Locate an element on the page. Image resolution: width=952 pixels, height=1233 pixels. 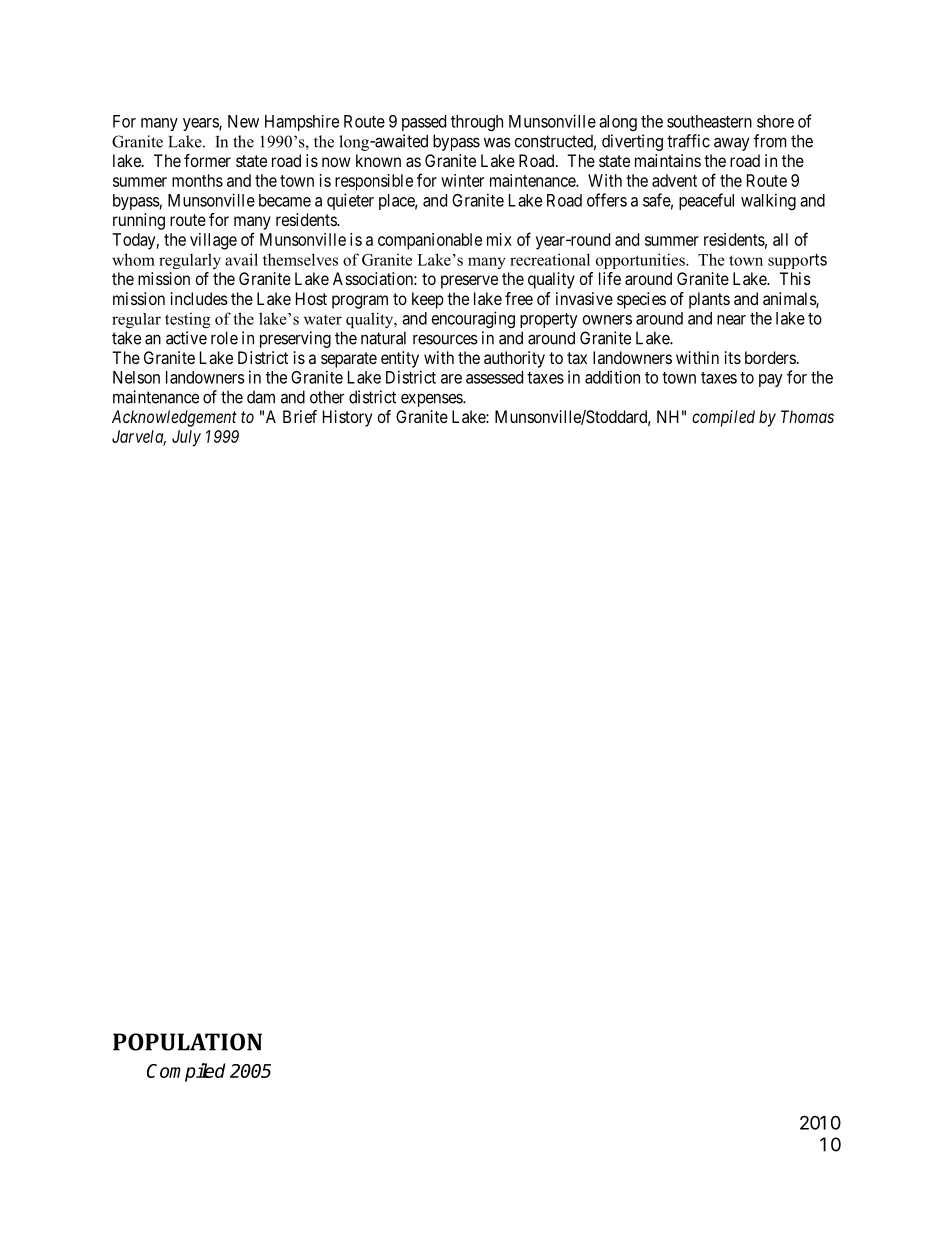
pay is located at coordinates (771, 380).
